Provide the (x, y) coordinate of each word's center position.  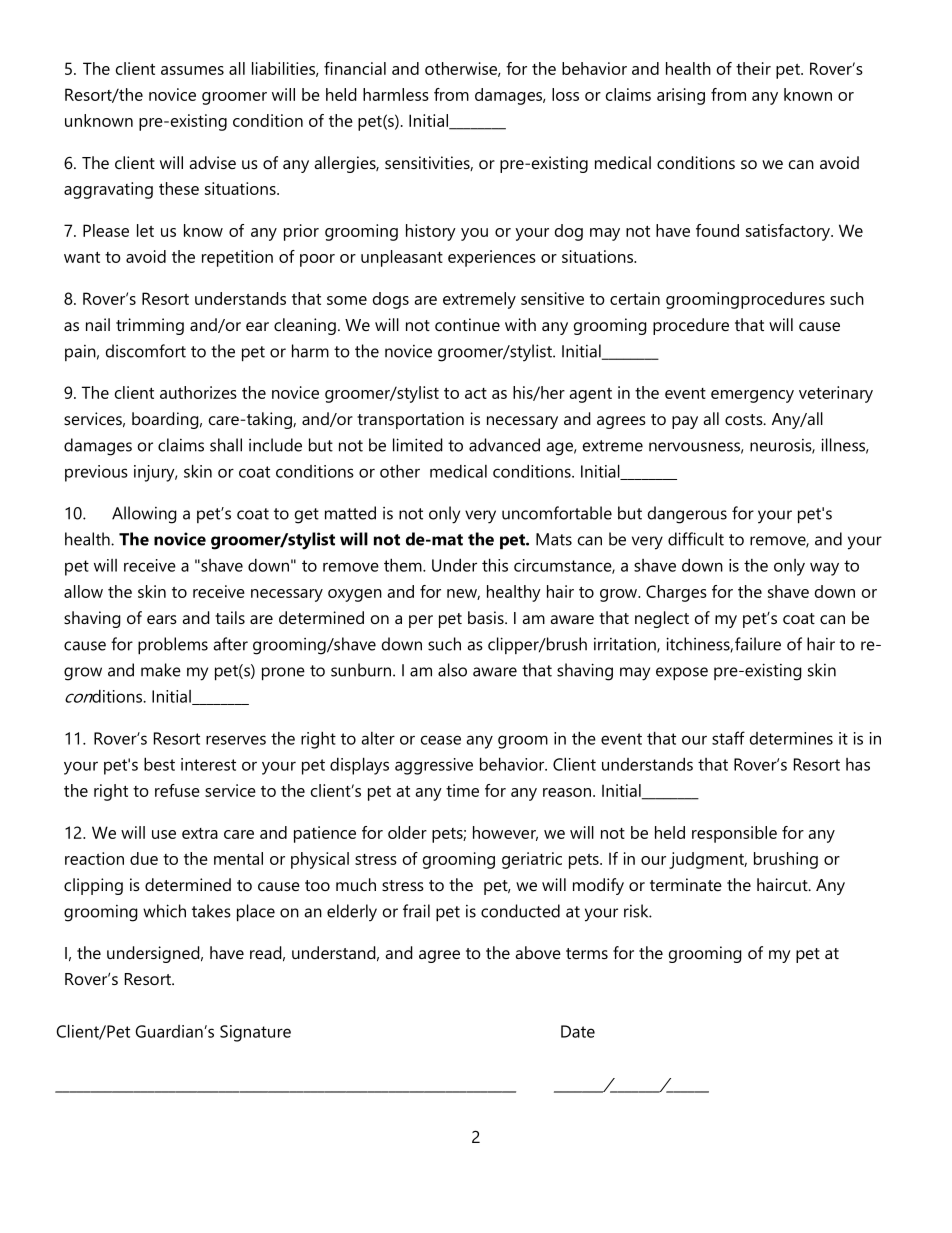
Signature (255, 1033)
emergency (752, 396)
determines (791, 738)
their (753, 68)
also (452, 670)
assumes (192, 70)
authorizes (198, 392)
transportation (410, 420)
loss (565, 94)
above (538, 952)
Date (578, 1031)
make (161, 670)
